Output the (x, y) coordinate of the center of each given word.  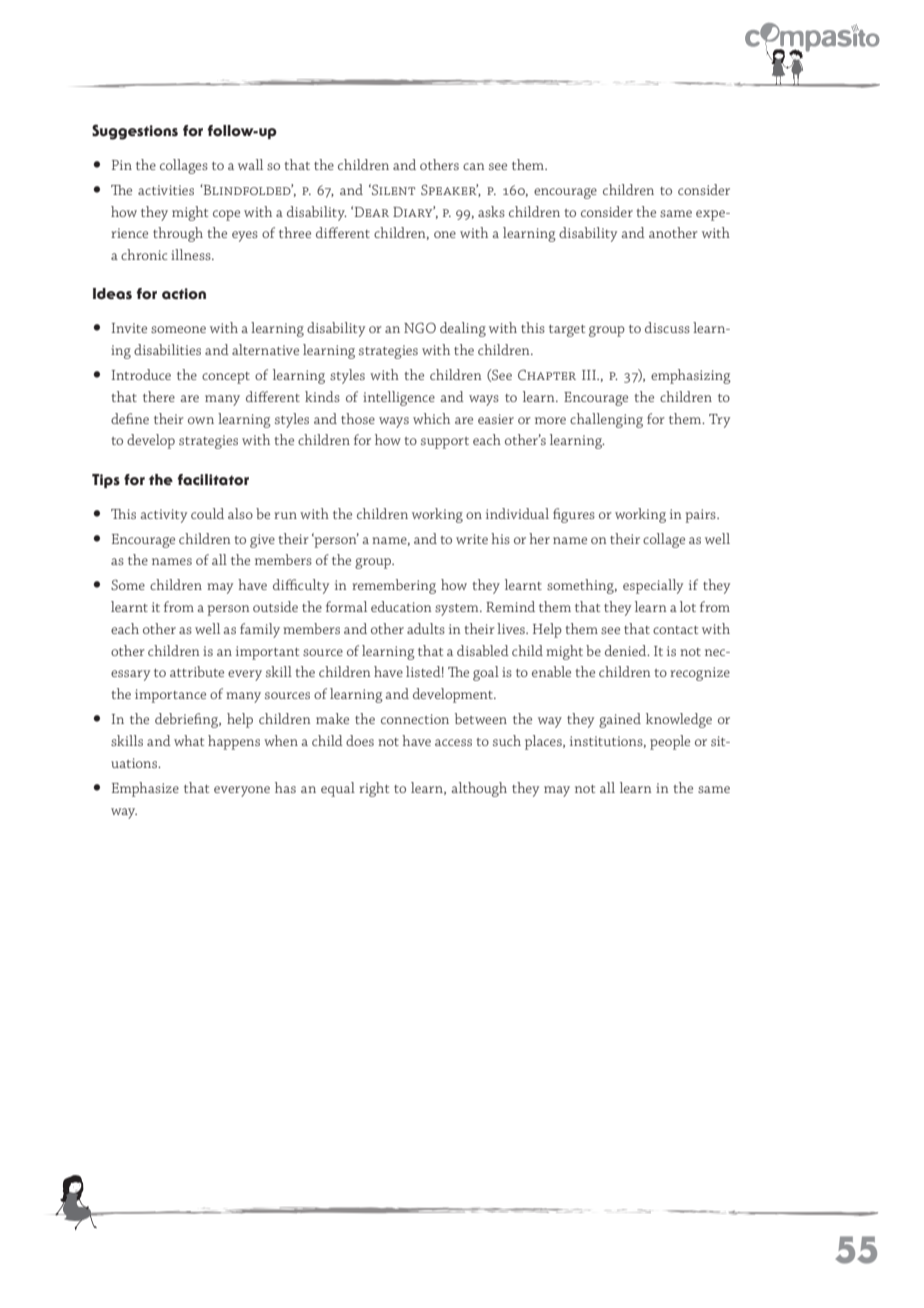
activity (163, 516)
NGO (420, 327)
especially (653, 586)
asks (491, 211)
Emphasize (145, 789)
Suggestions (135, 132)
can (473, 166)
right (374, 789)
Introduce (141, 374)
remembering (394, 586)
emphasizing (691, 376)
